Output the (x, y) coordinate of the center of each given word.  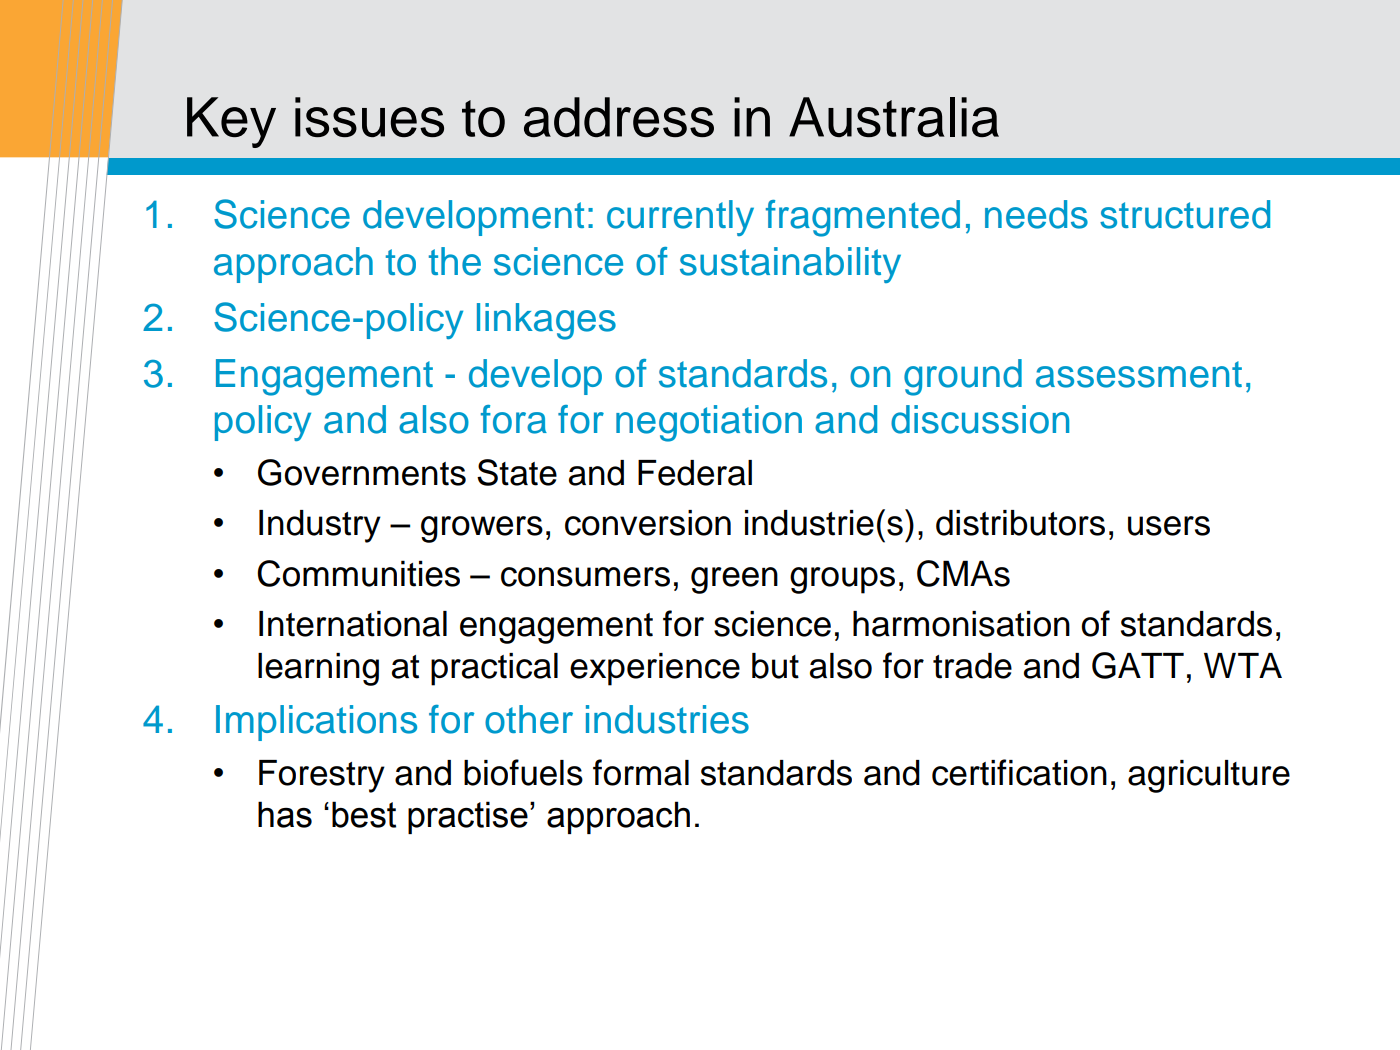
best (364, 814)
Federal (695, 473)
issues (369, 117)
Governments (362, 472)
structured (1185, 214)
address (619, 117)
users (1169, 526)
